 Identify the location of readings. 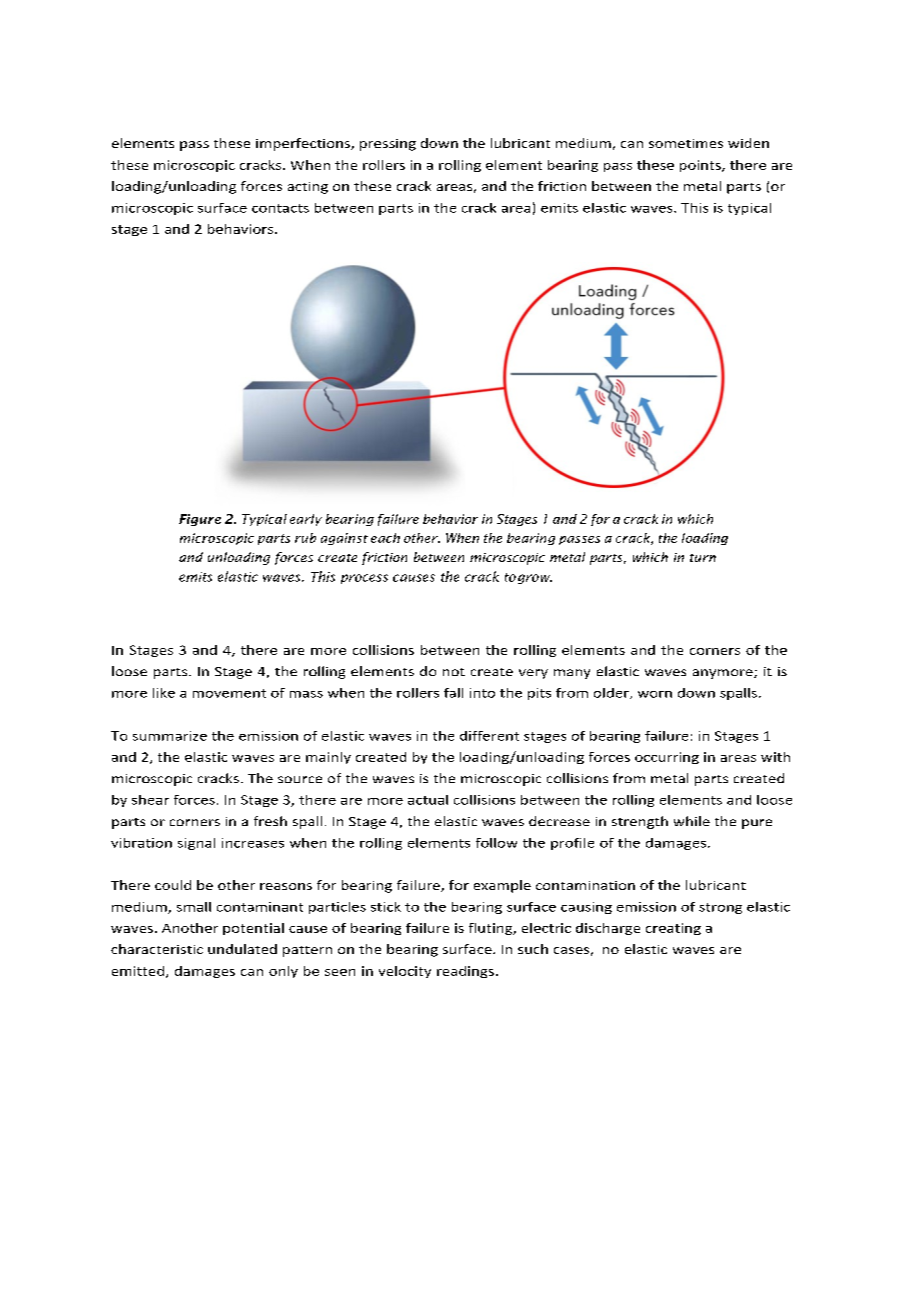
(465, 972).
